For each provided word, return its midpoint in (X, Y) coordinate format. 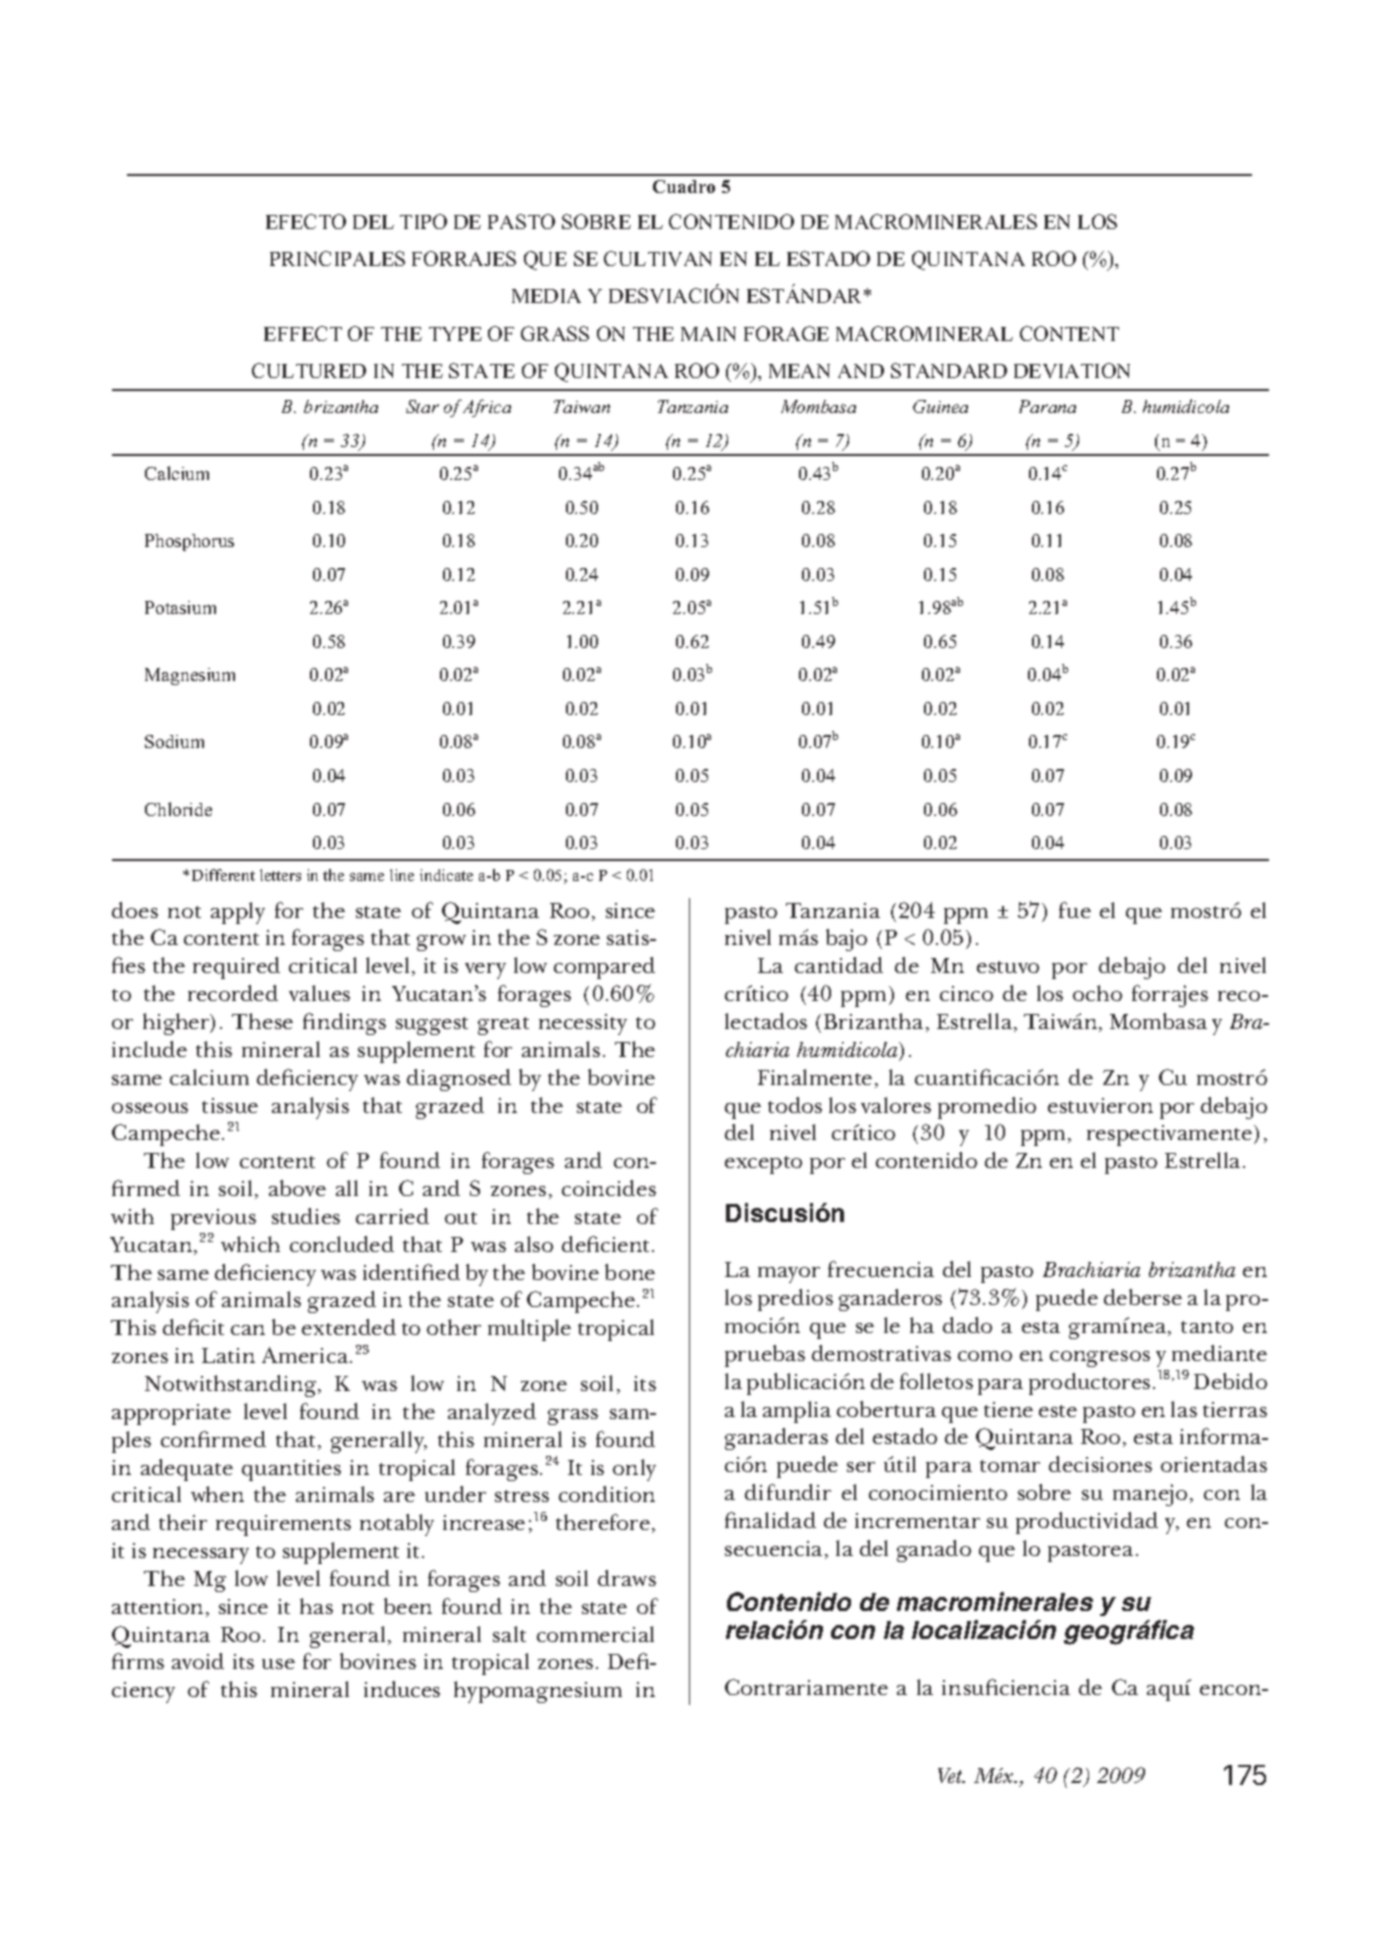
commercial (595, 1634)
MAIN (708, 334)
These (262, 1021)
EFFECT (303, 333)
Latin (228, 1355)
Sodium (174, 741)
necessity (583, 1024)
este (1058, 1411)
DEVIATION (1072, 370)
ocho (1097, 993)
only (634, 1470)
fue (1075, 910)
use (278, 1664)
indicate (446, 875)
